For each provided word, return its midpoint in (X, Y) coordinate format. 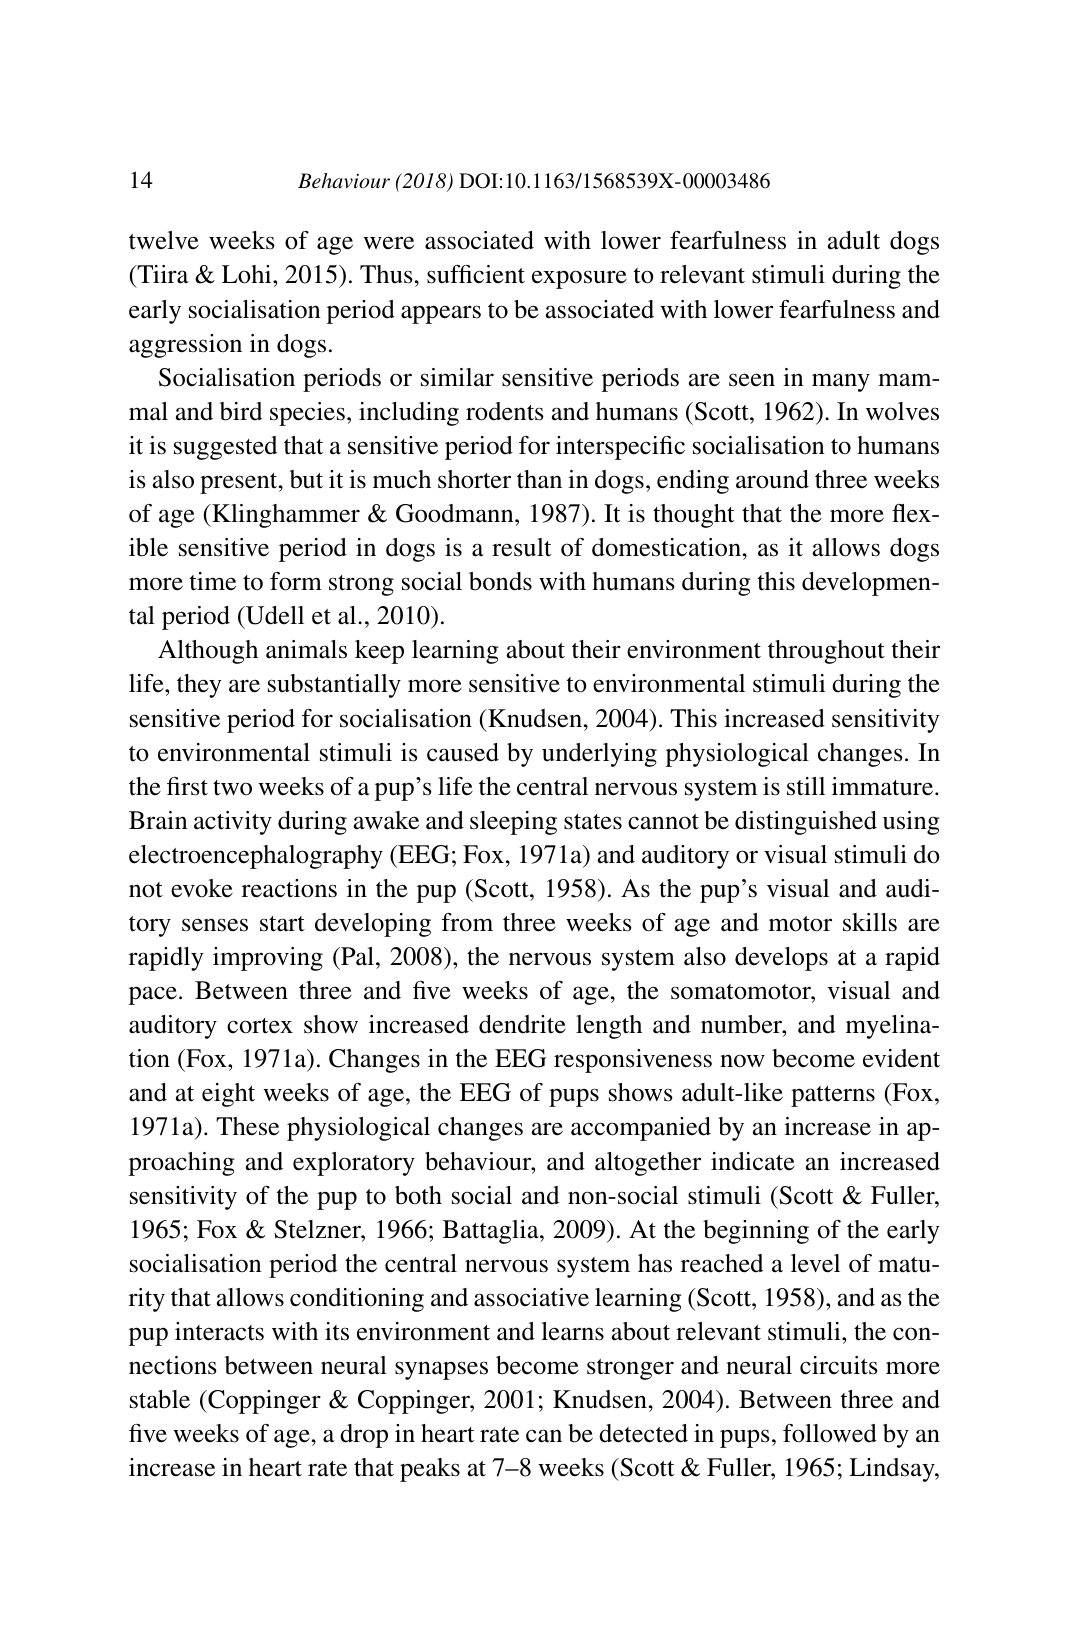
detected (643, 1433)
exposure (579, 279)
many (841, 382)
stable (160, 1399)
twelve (164, 240)
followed (830, 1433)
